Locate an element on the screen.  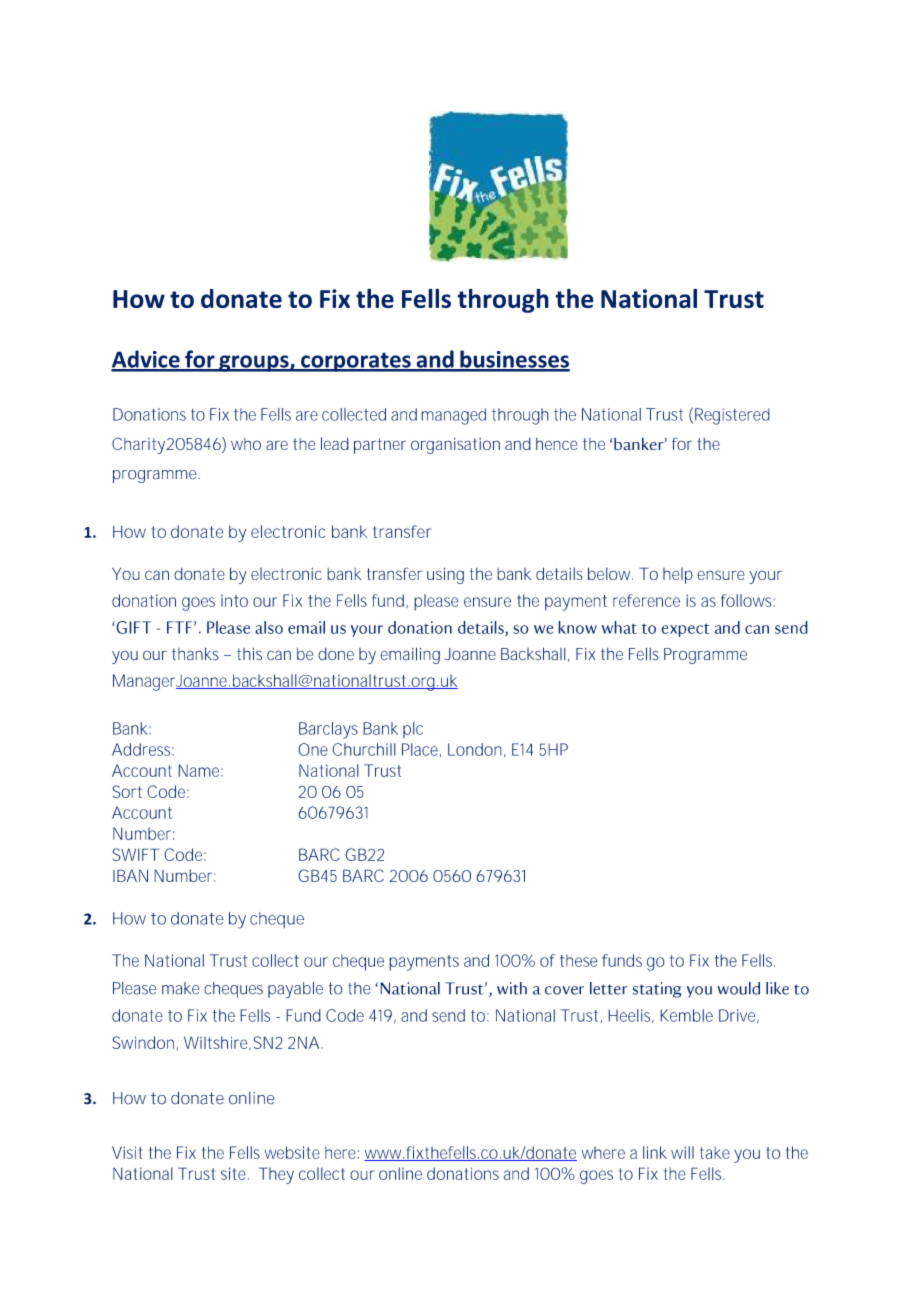
reference is located at coordinates (646, 600).
